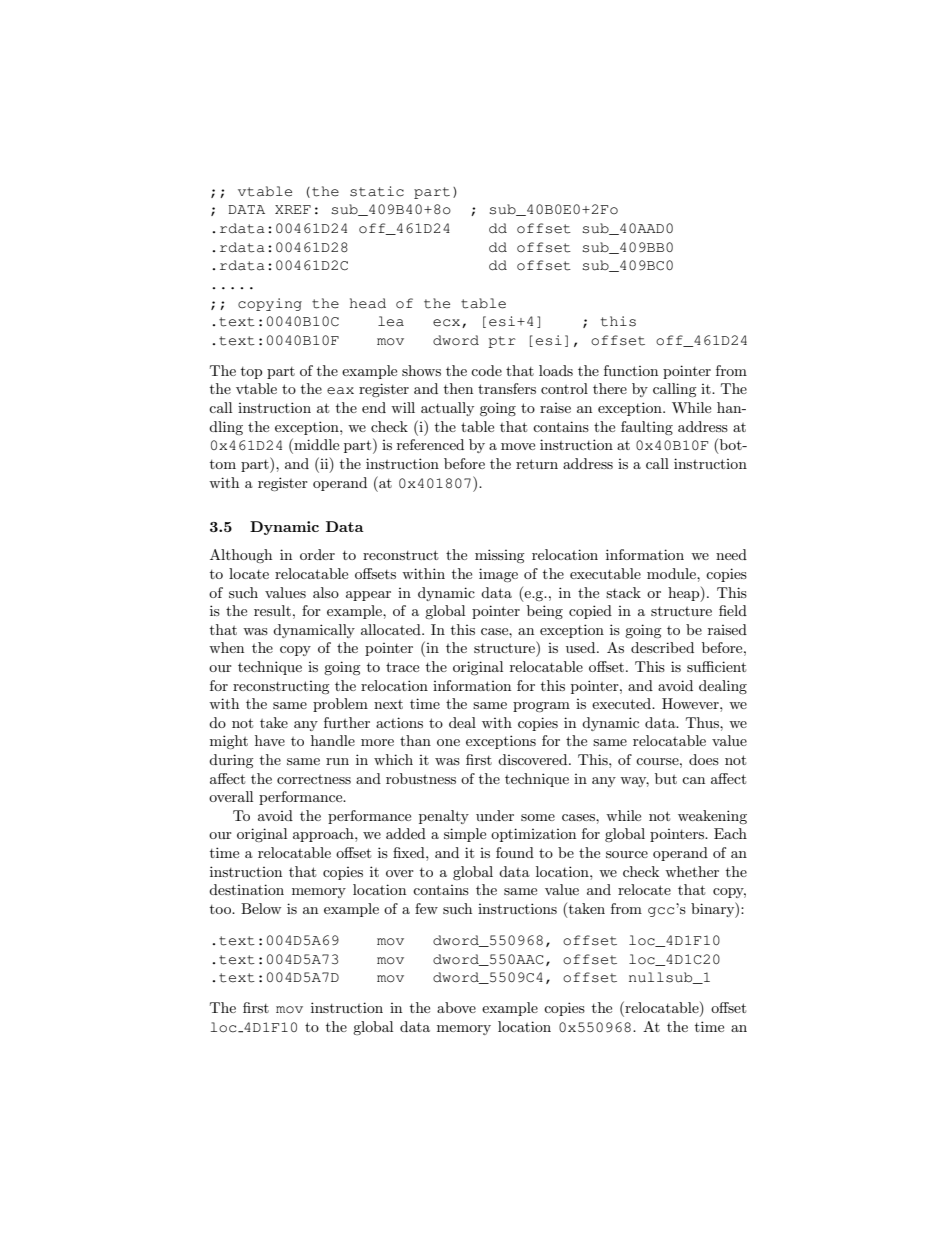 The width and height of the screenshot is (952, 1233). I want to click on XREF, so click(293, 209).
